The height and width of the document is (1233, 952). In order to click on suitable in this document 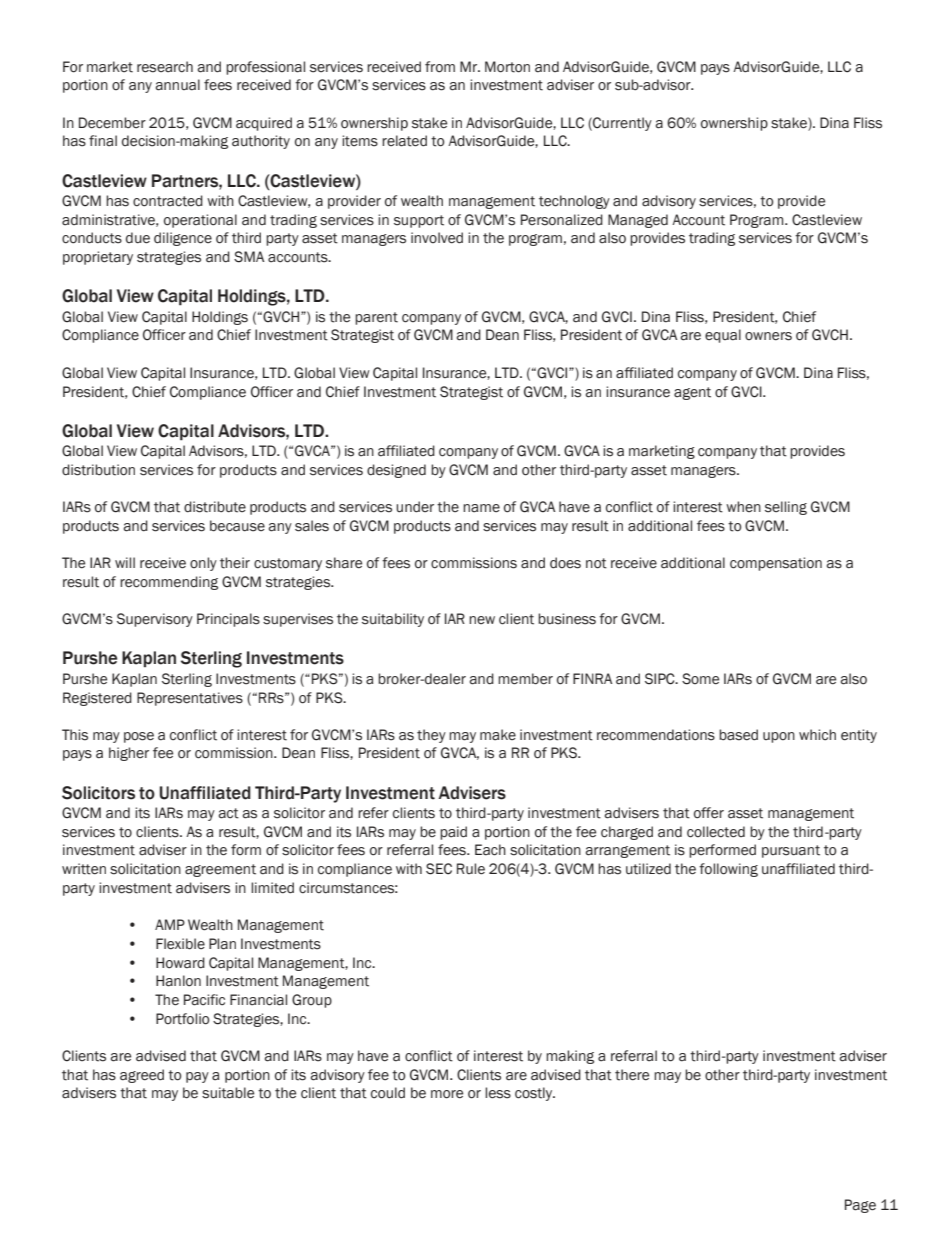, I will do `click(228, 1093)`.
